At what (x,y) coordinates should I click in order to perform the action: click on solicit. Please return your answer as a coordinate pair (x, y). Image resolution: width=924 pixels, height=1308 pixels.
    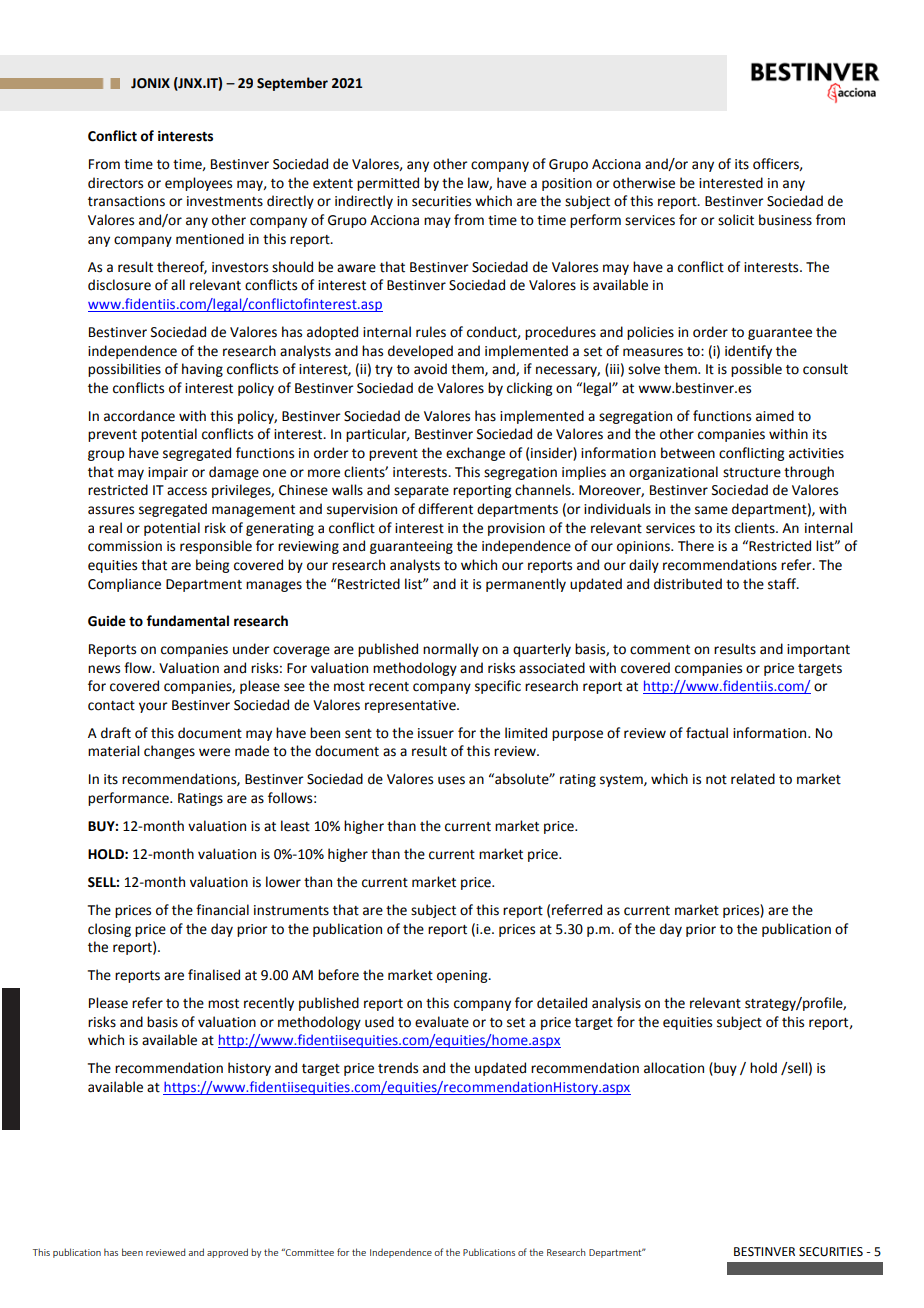
    Looking at the image, I should click on (736, 220).
